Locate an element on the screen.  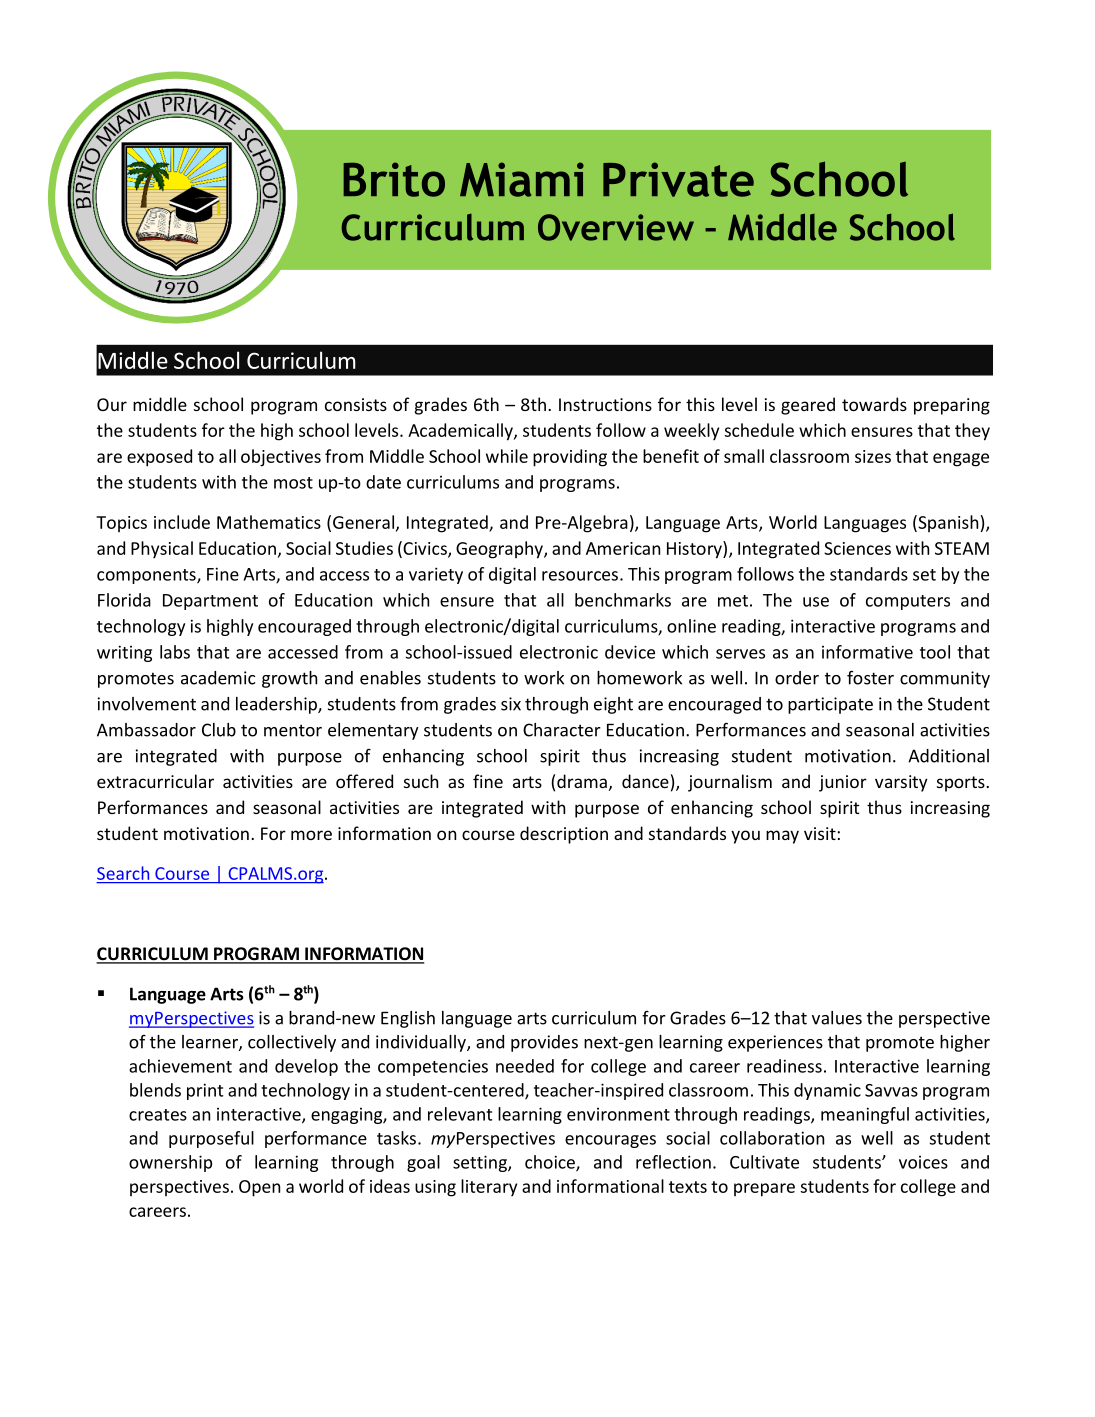
voices is located at coordinates (923, 1162).
